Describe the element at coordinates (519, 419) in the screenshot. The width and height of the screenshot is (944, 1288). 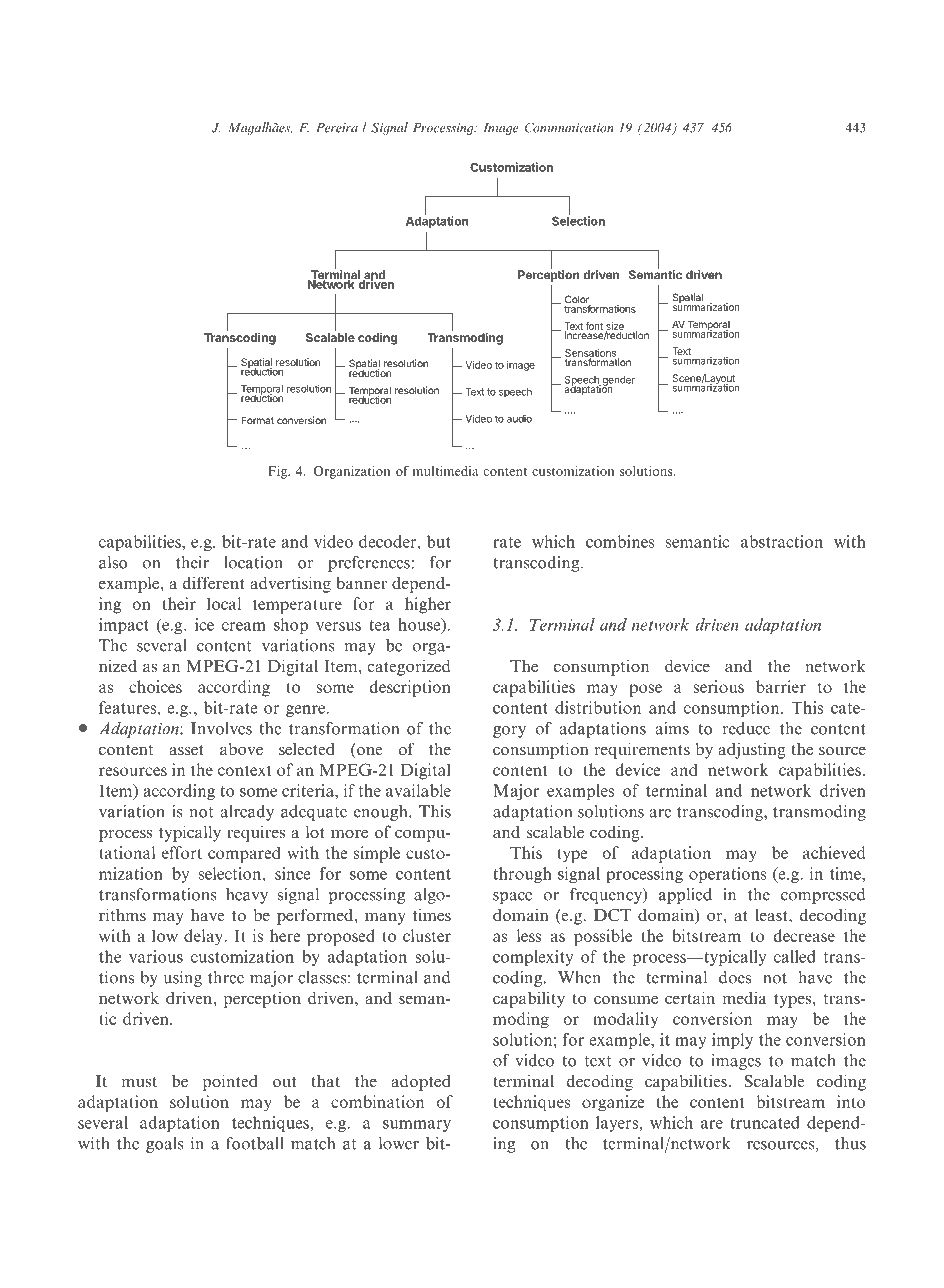
I see `audio` at that location.
